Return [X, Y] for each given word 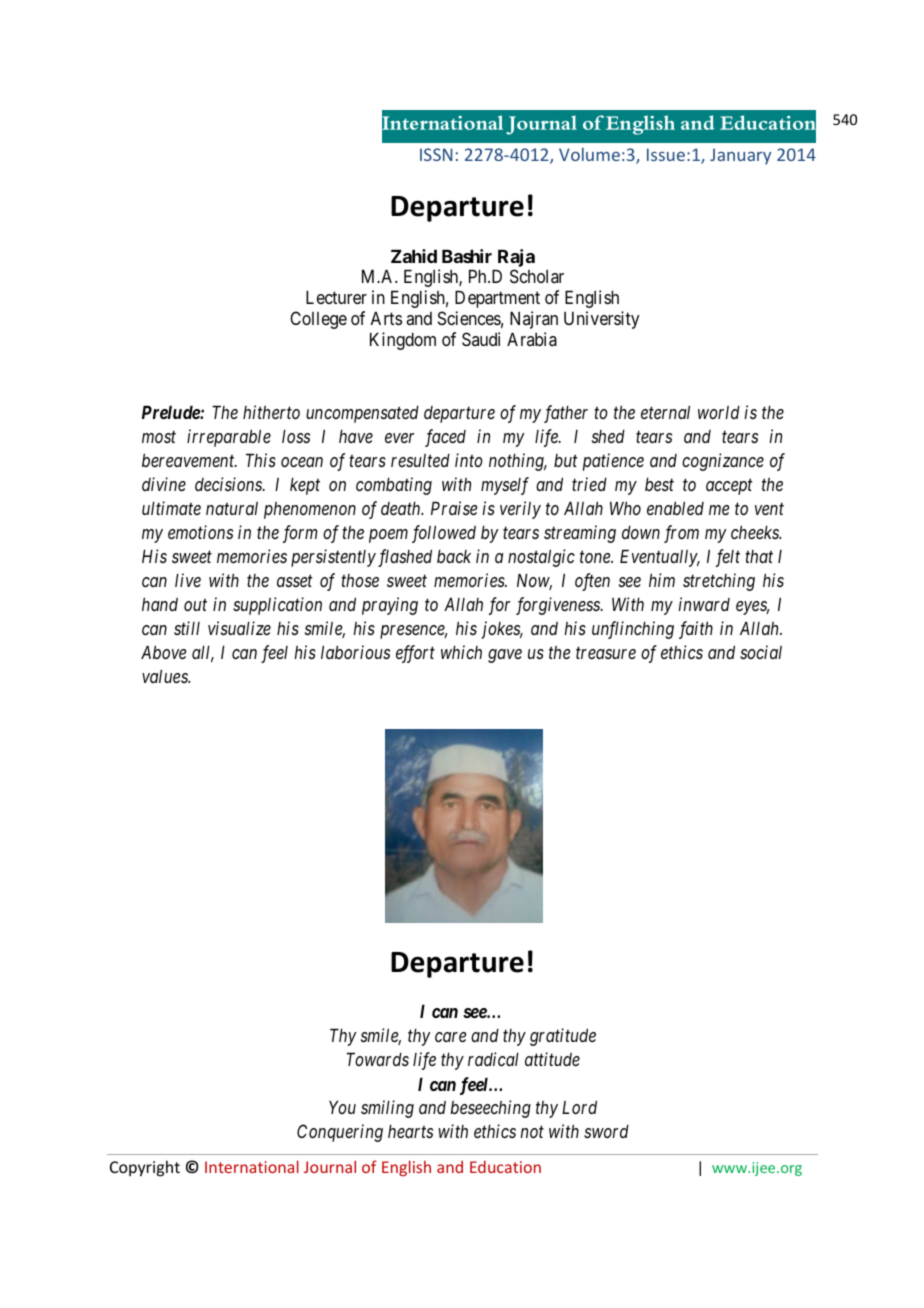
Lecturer [336, 297]
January [740, 156]
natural [232, 508]
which [461, 652]
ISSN [436, 154]
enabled [675, 508]
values [166, 676]
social [761, 652]
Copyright [145, 1168]
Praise [454, 508]
